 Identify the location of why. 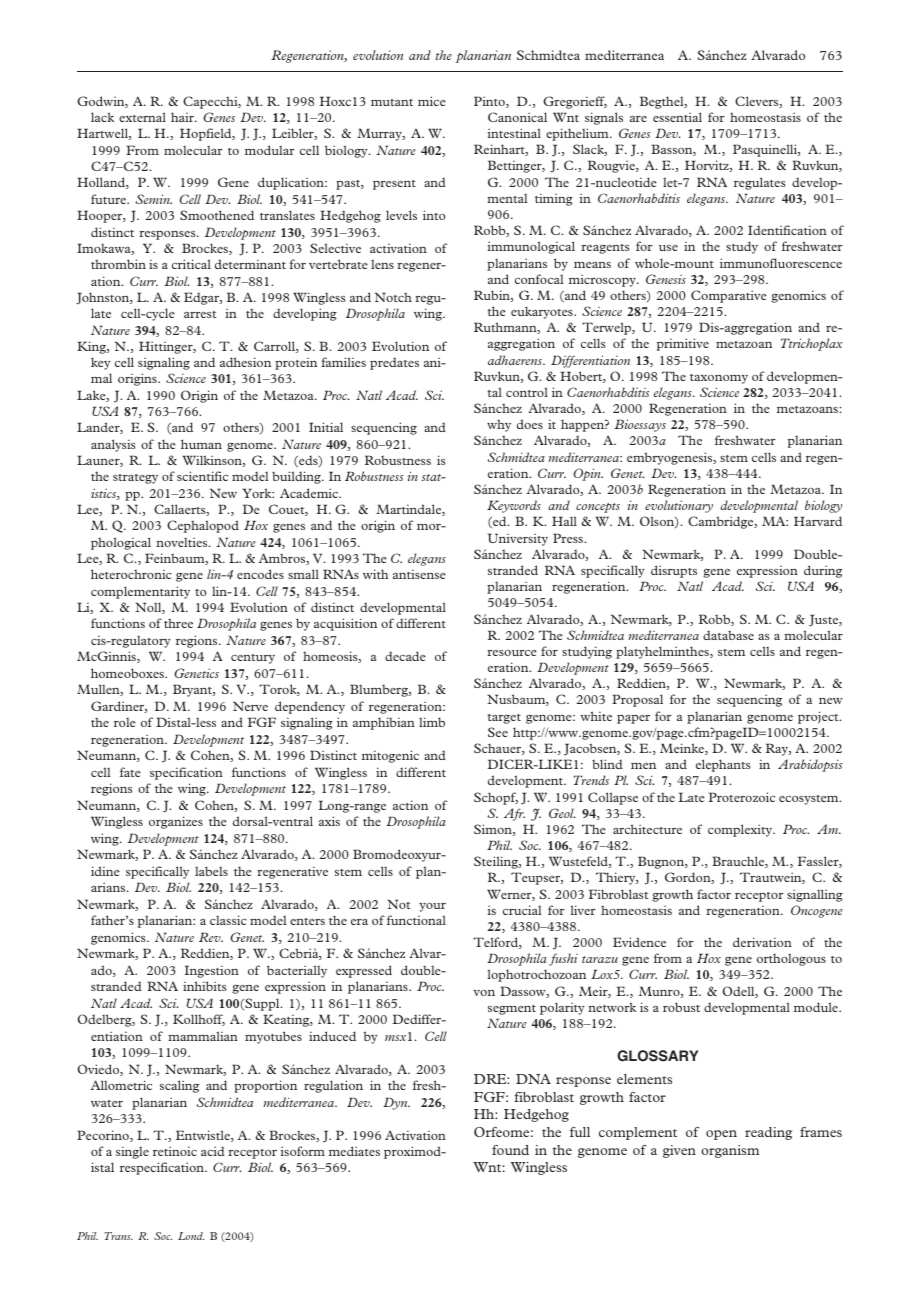
(499, 426).
